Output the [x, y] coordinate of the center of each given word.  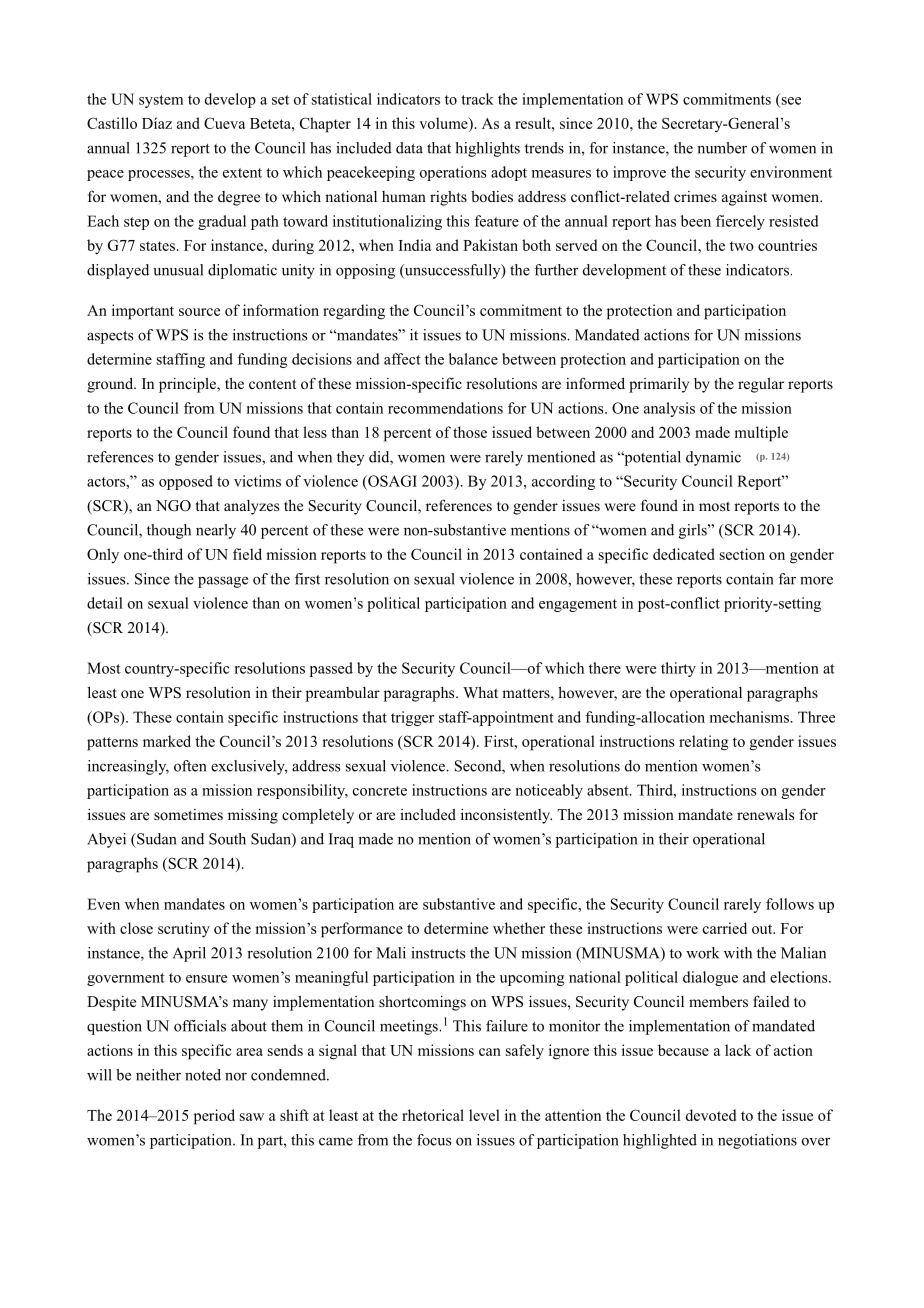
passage [223, 582]
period [214, 1117]
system [161, 101]
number [722, 148]
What [480, 692]
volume [444, 123]
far [787, 579]
